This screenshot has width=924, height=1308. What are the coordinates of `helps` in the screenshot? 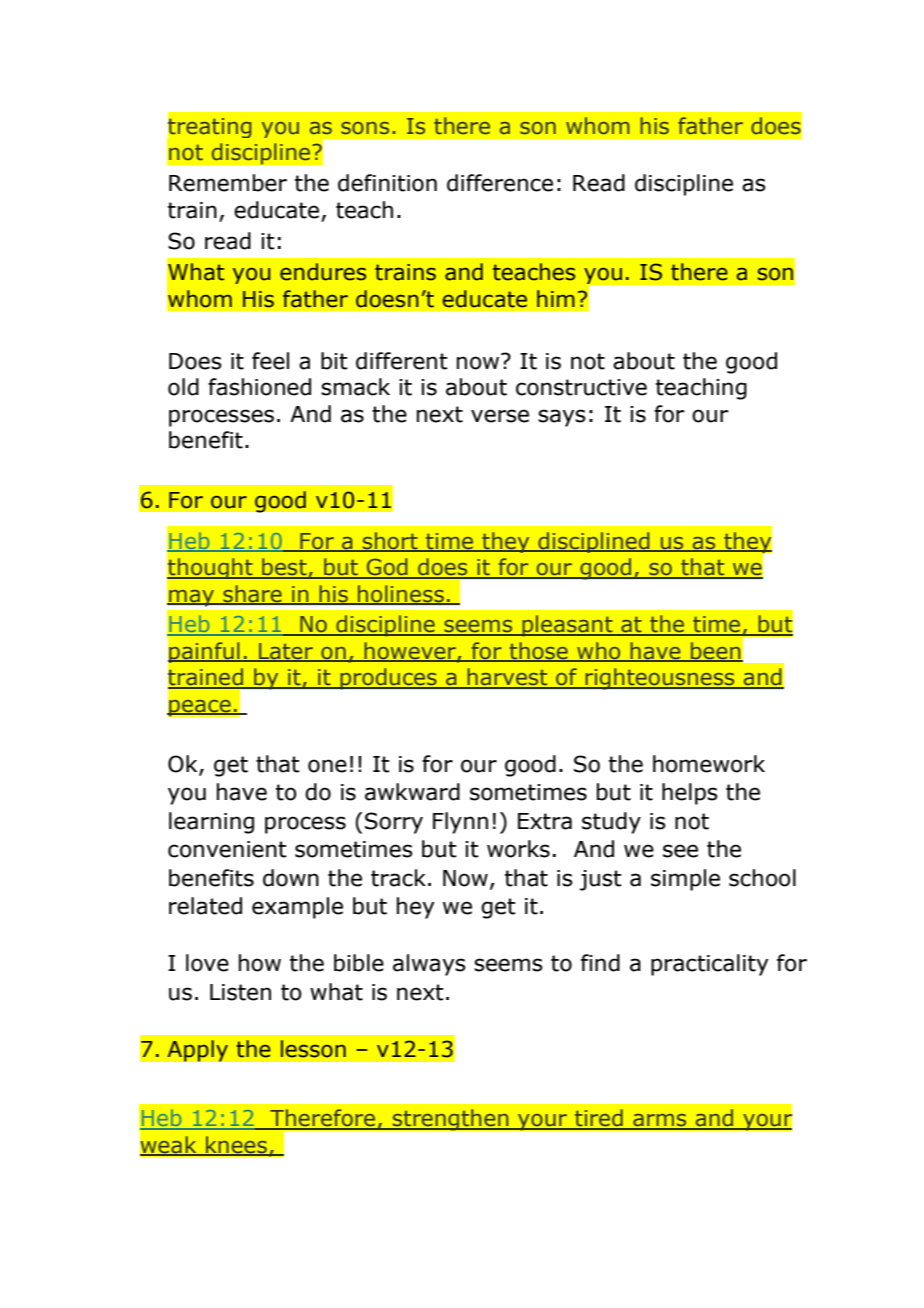 It's located at (690, 794).
